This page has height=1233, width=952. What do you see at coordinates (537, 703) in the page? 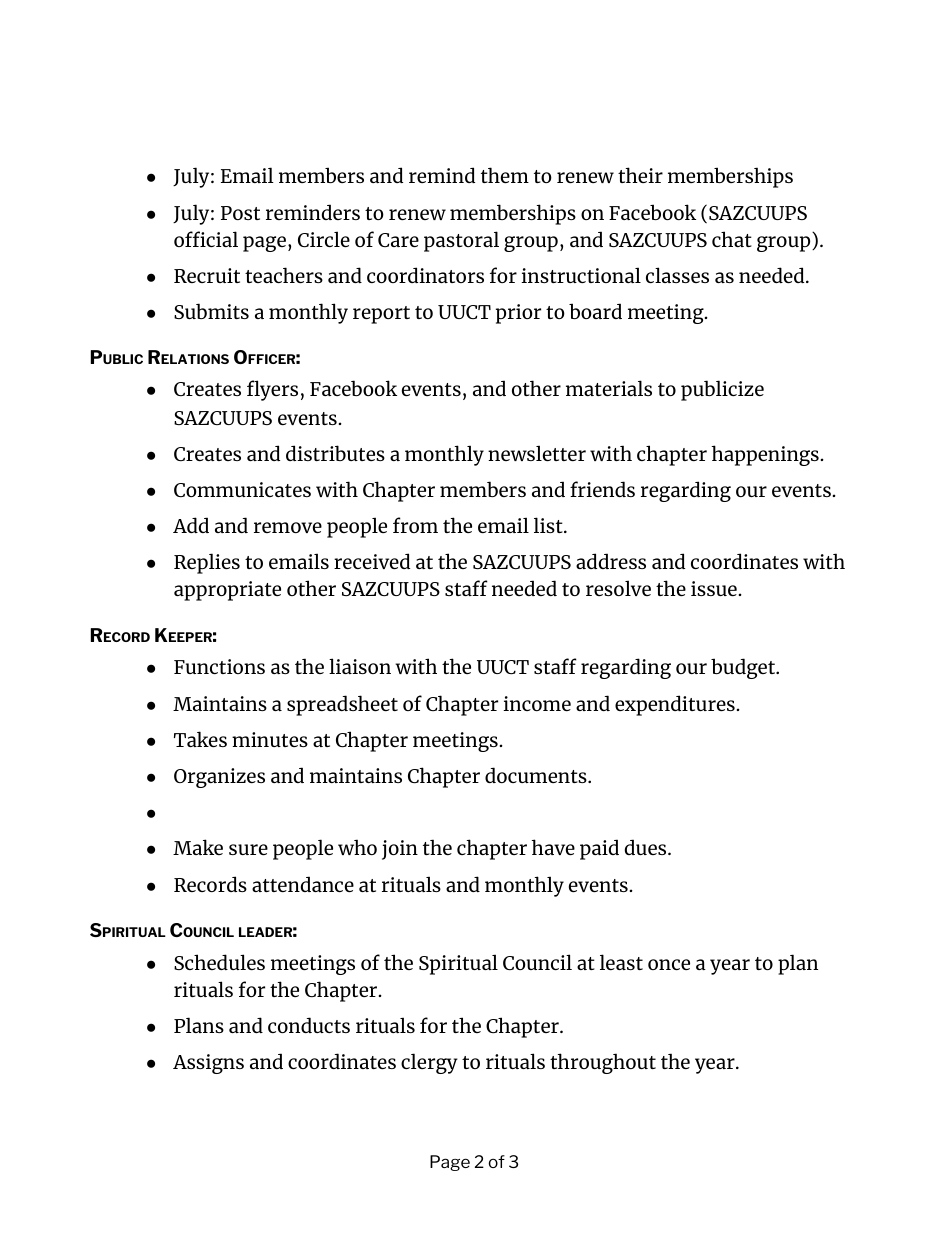
I see `income` at bounding box center [537, 703].
